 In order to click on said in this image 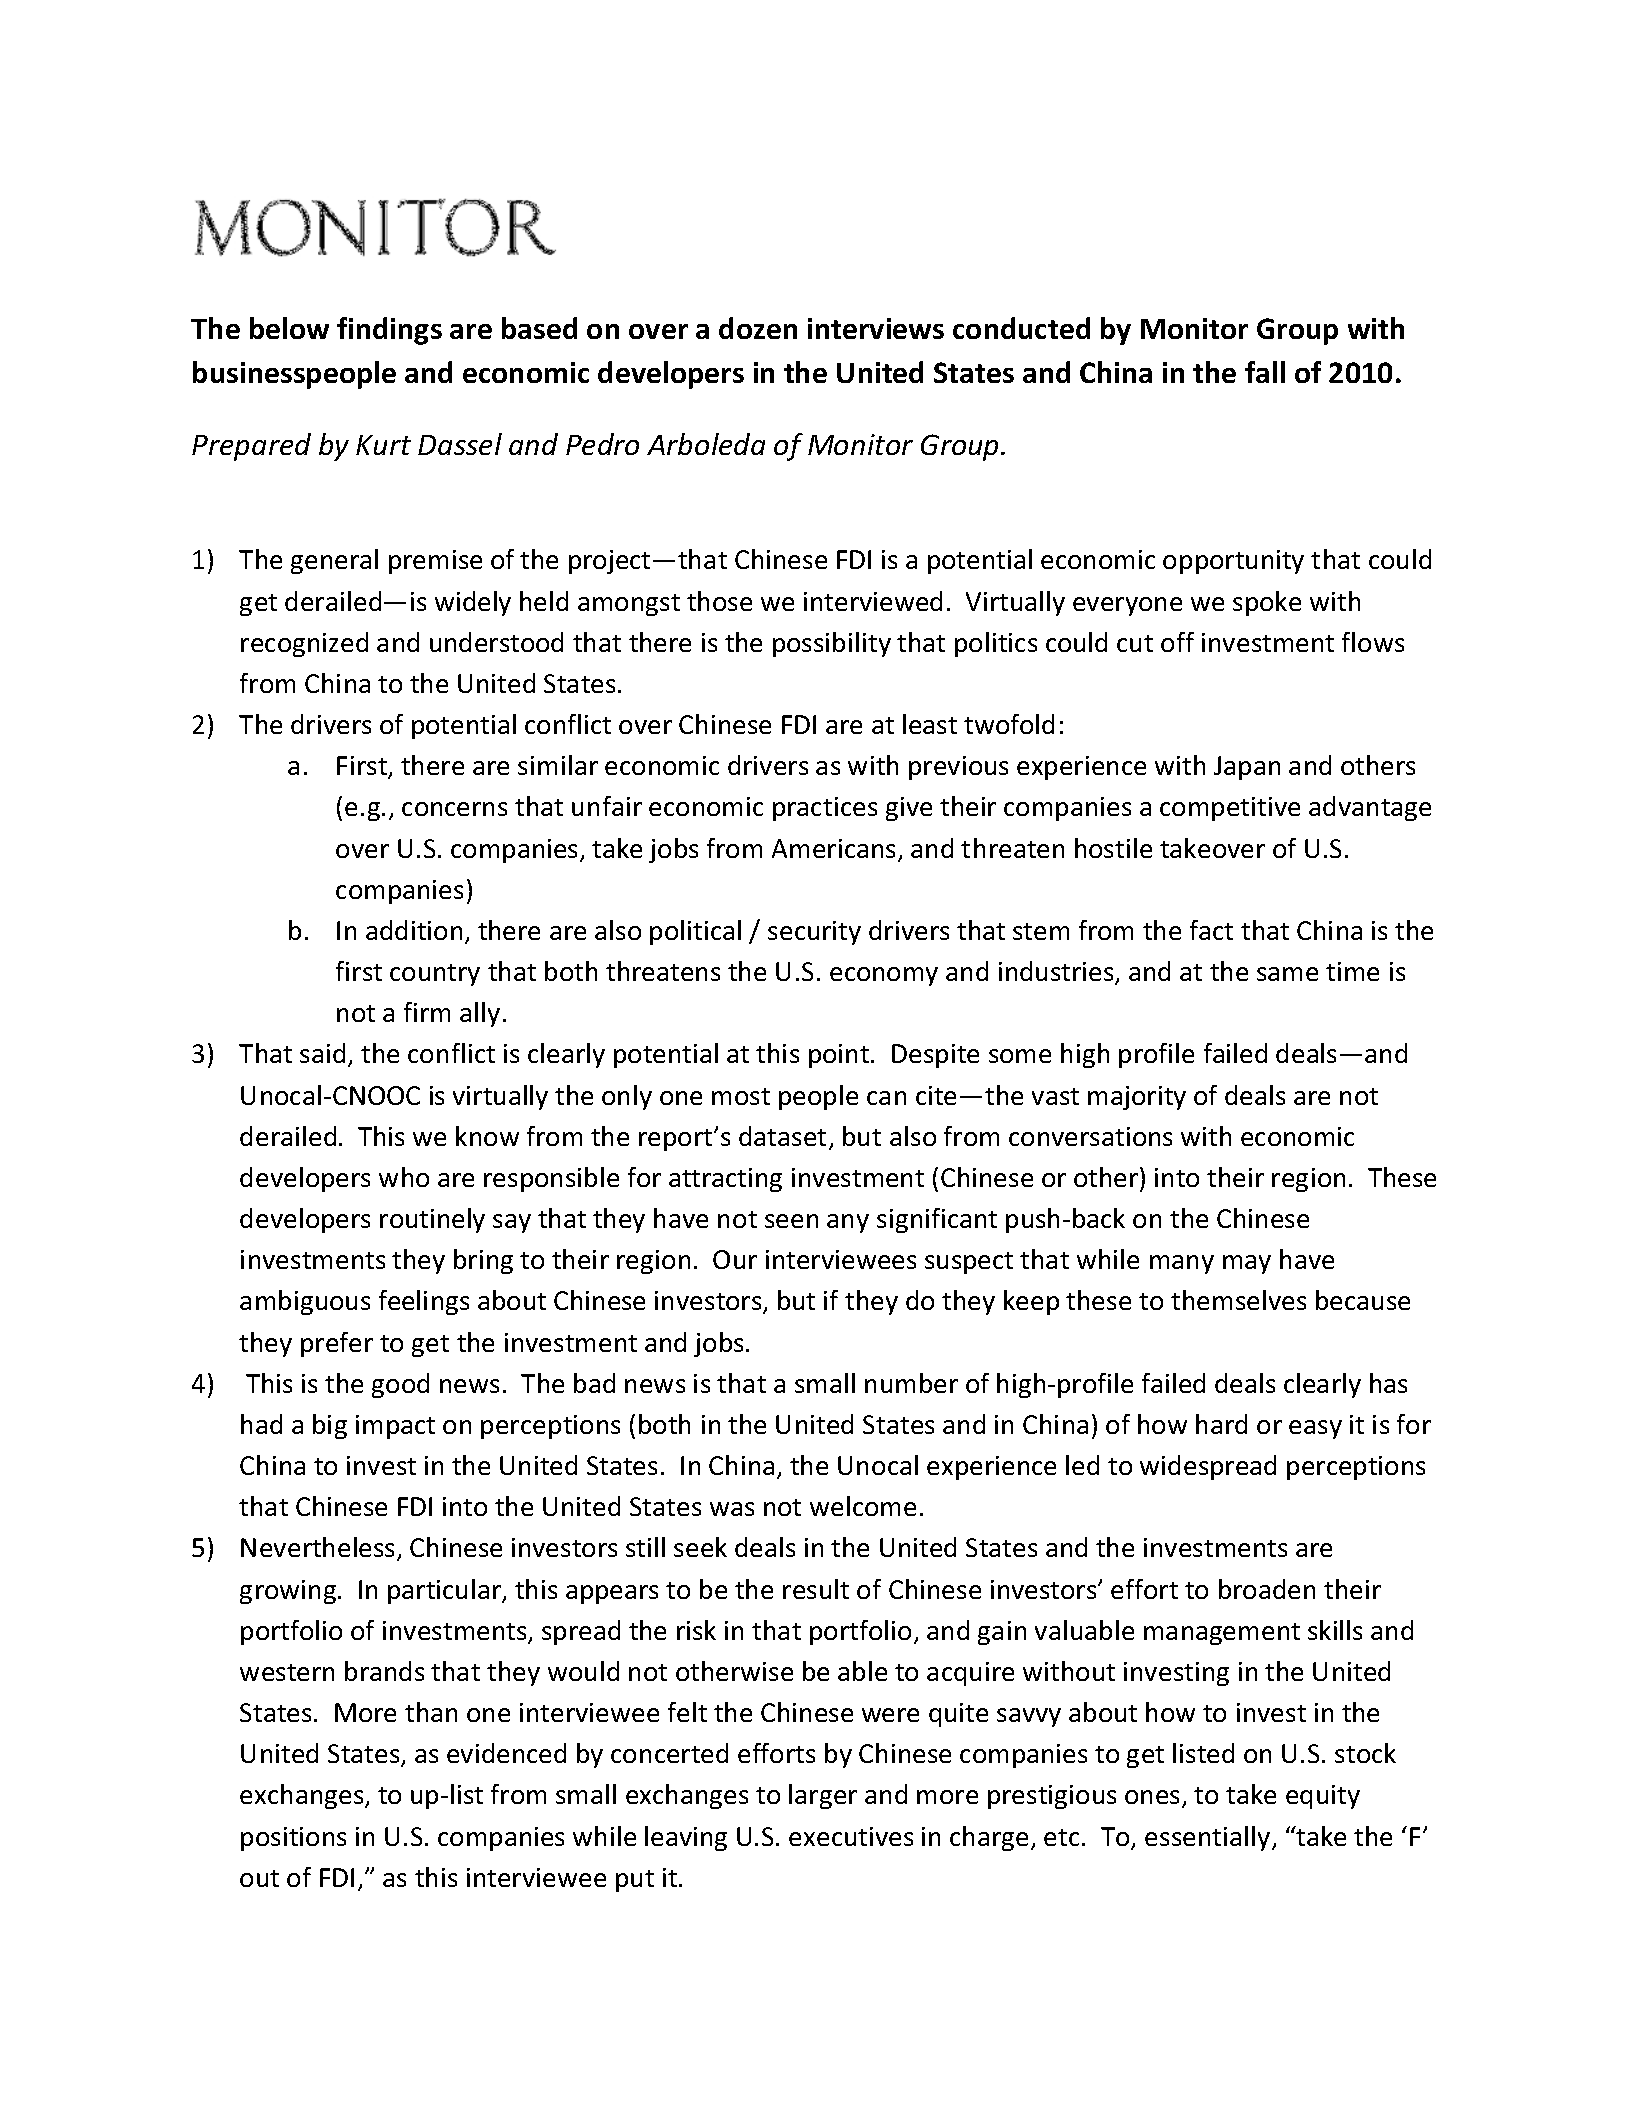, I will do `click(322, 1053)`.
